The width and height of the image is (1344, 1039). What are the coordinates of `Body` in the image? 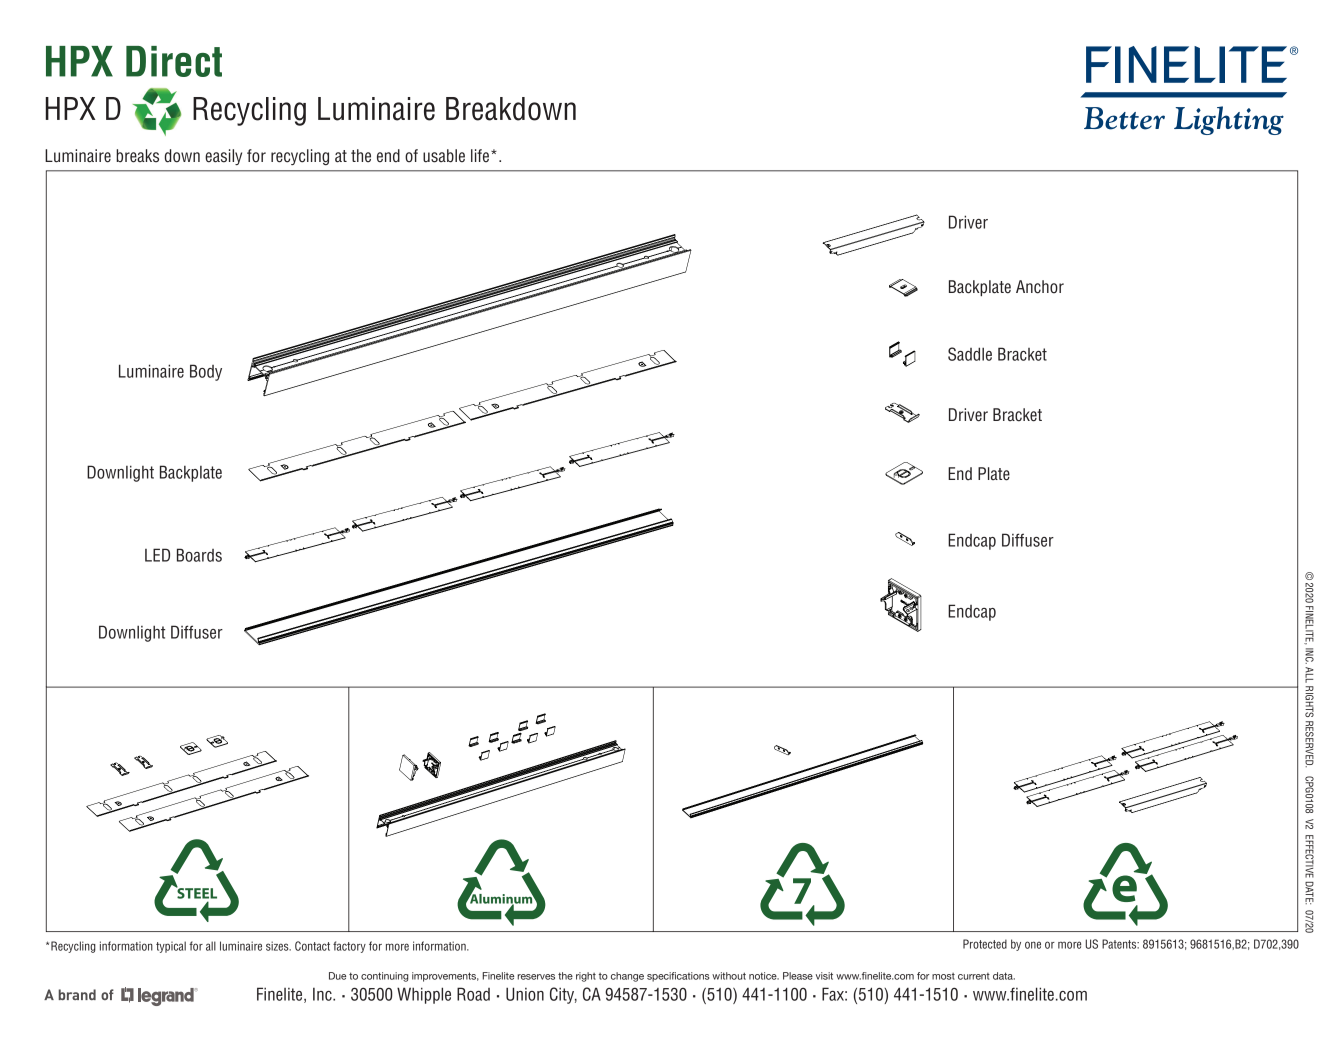 It's located at (206, 372).
